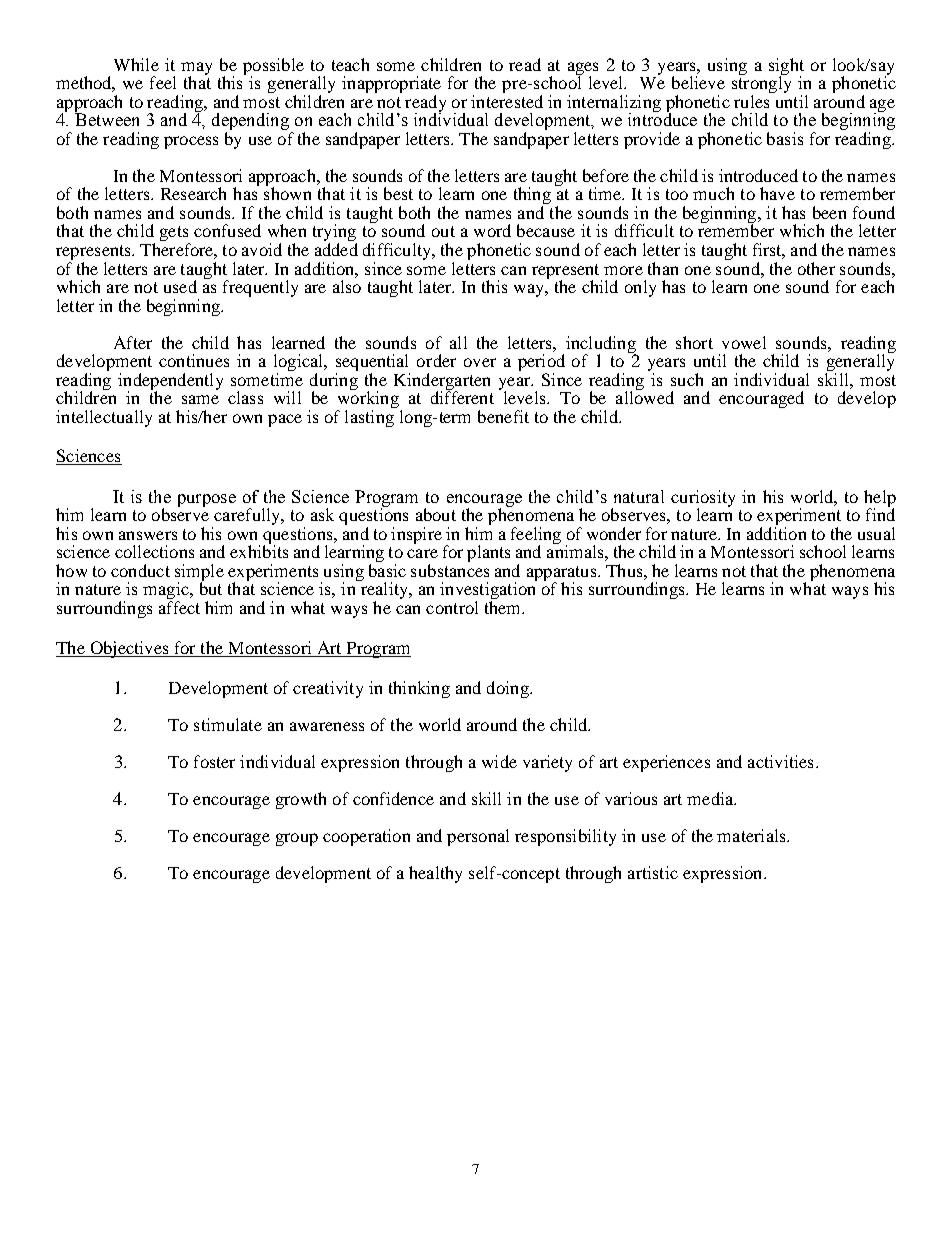 The height and width of the page is (1233, 952). Describe the element at coordinates (297, 839) in the page. I see `group` at that location.
